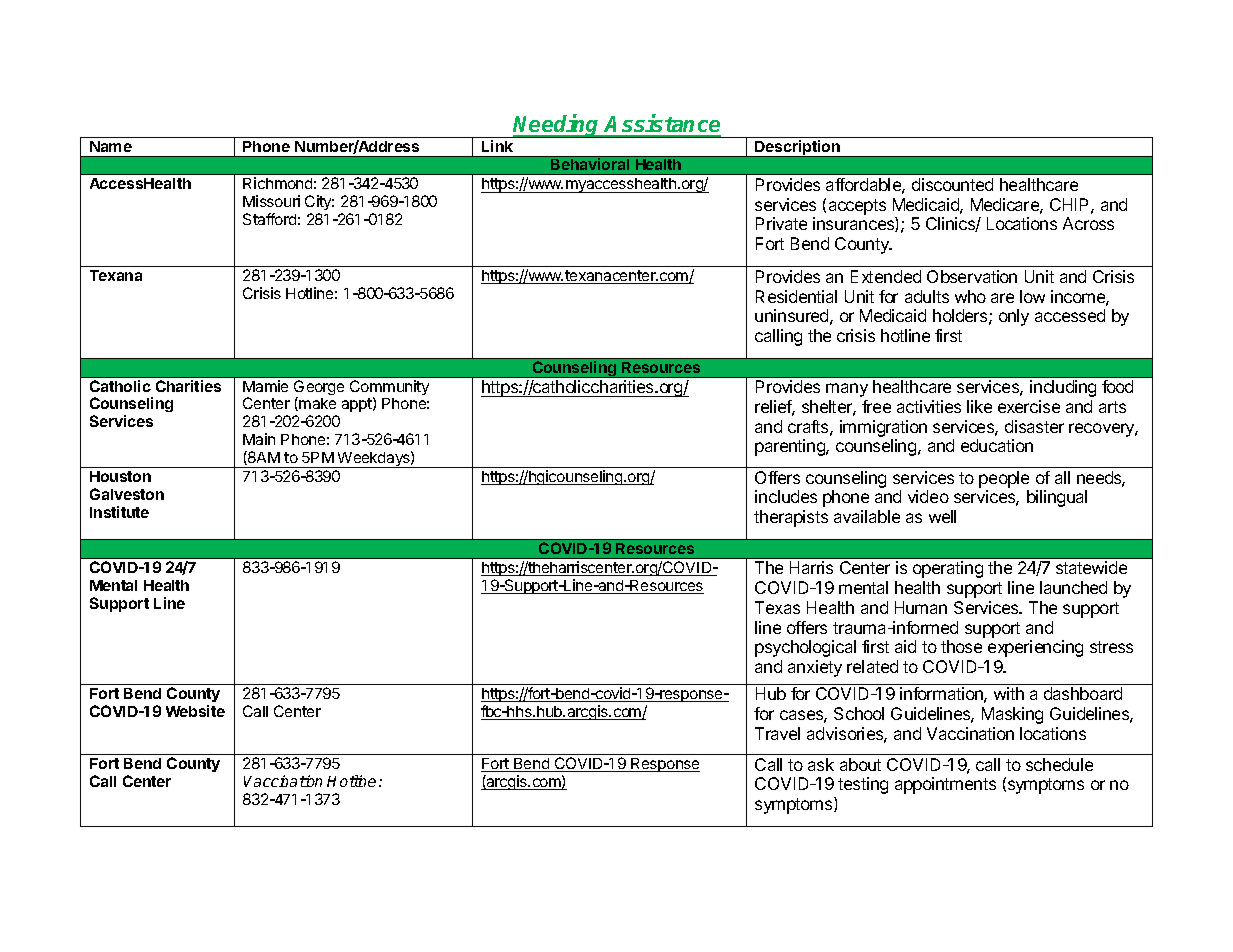 This screenshot has height=952, width=1233. I want to click on Texas, so click(777, 607).
